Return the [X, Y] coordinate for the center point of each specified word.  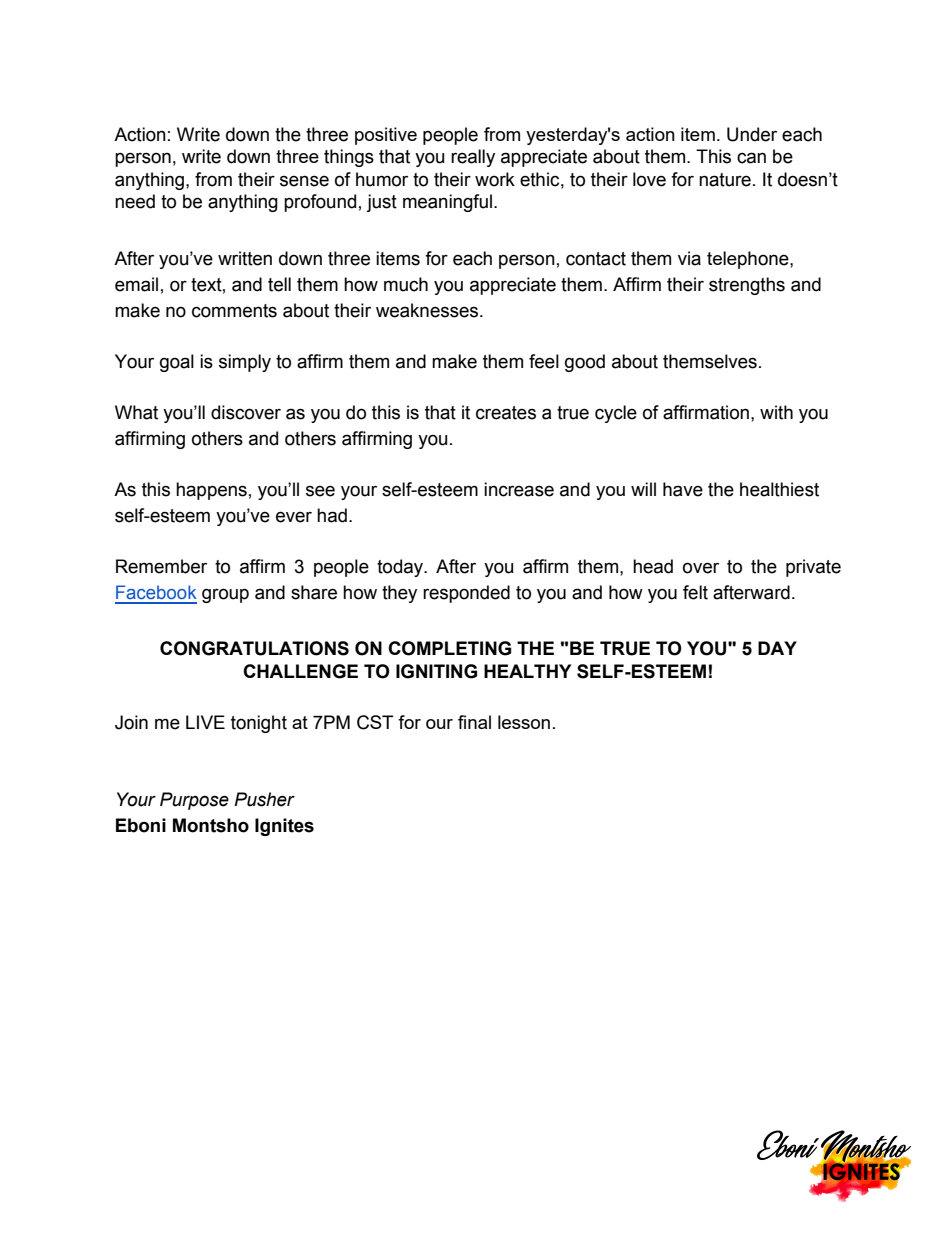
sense [304, 181]
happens [211, 491]
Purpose [194, 801]
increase [519, 489]
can [751, 158]
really [473, 158]
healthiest [779, 489]
